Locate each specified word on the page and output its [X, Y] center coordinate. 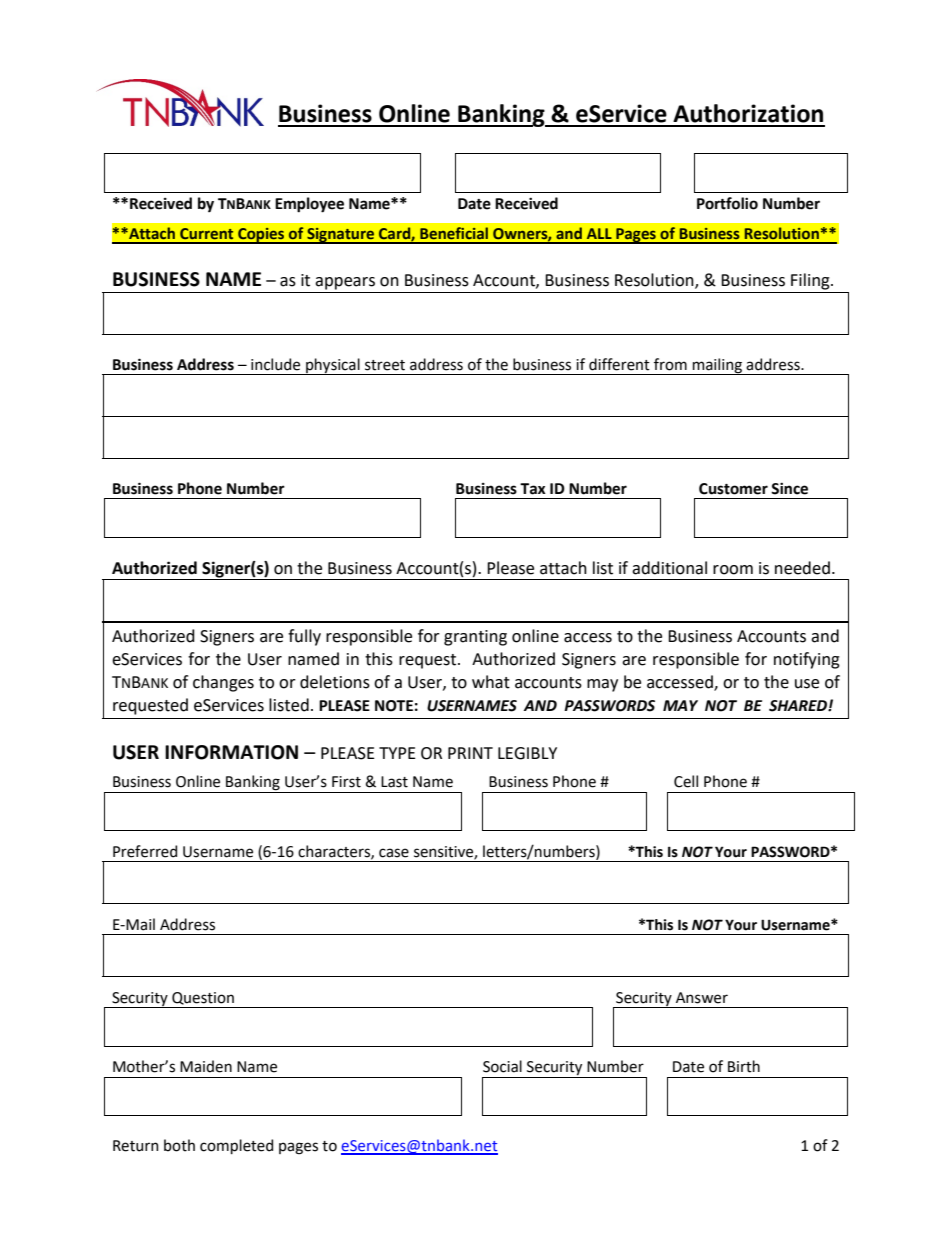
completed [236, 1146]
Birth [744, 1066]
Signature [341, 235]
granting [475, 638]
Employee [309, 205]
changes [223, 683]
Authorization [748, 113]
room [733, 570]
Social [502, 1066]
